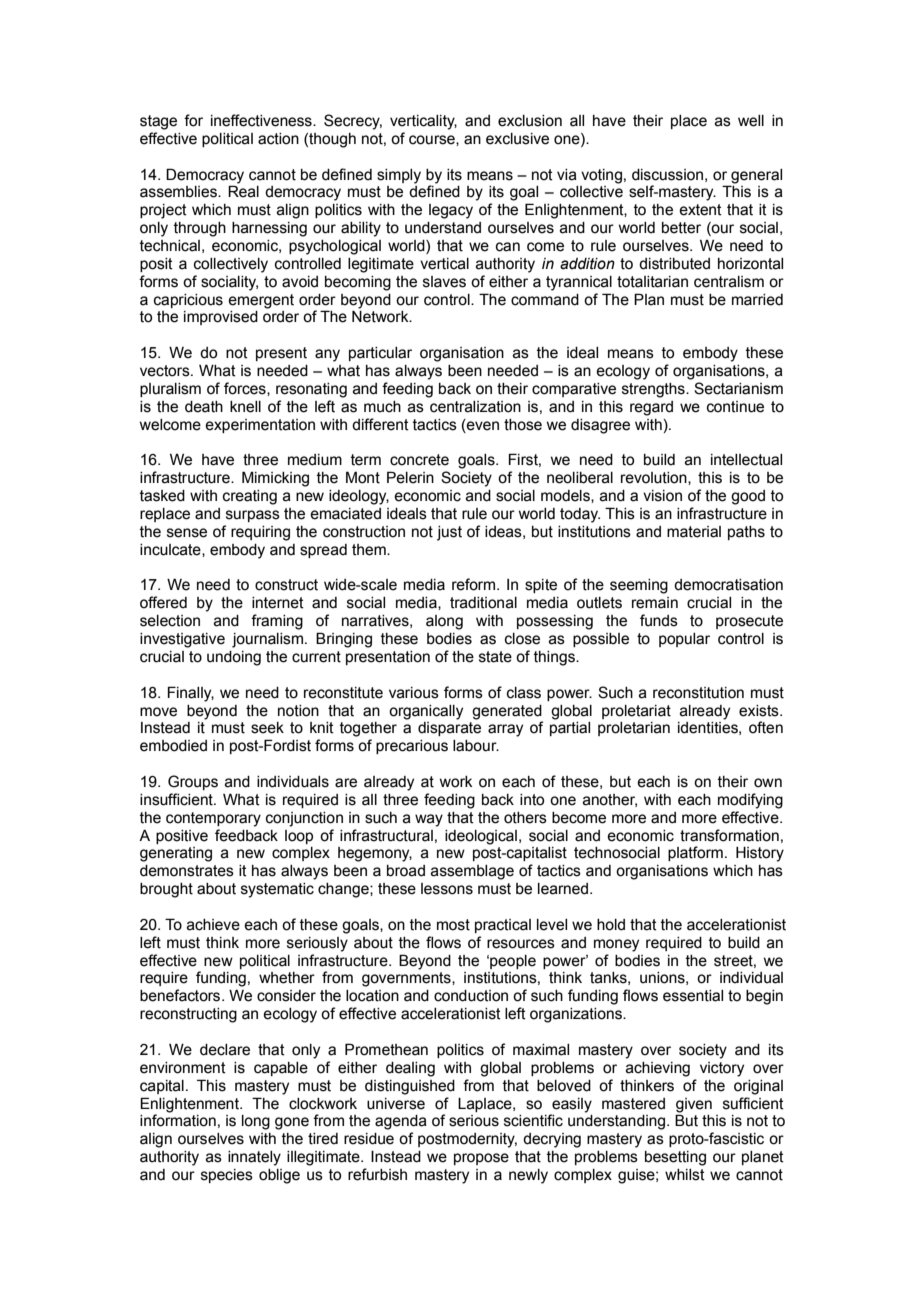 Image resolution: width=924 pixels, height=1308 pixels. Describe the element at coordinates (475, 407) in the screenshot. I see `centralization` at that location.
